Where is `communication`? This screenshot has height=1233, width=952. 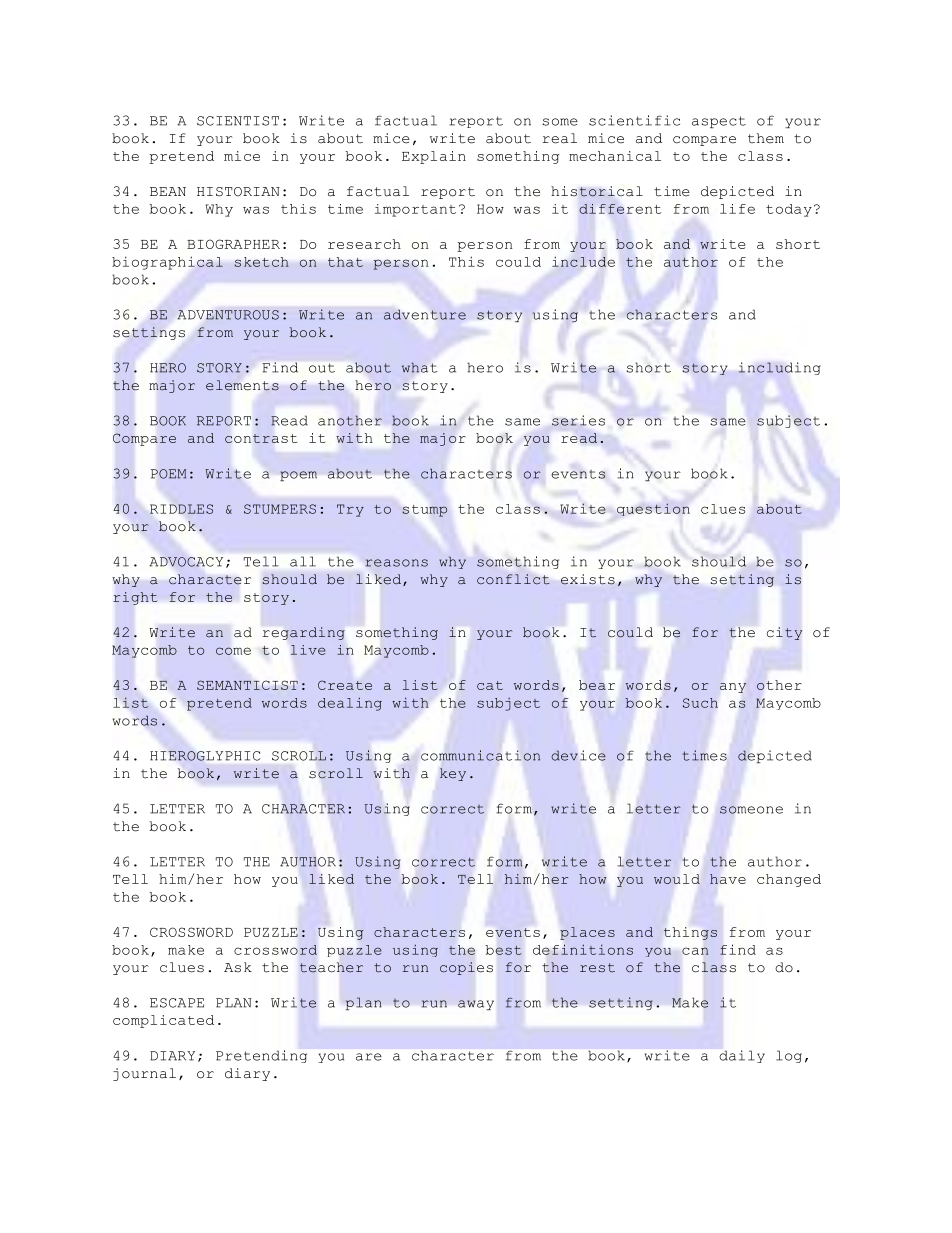 communication is located at coordinates (480, 755).
